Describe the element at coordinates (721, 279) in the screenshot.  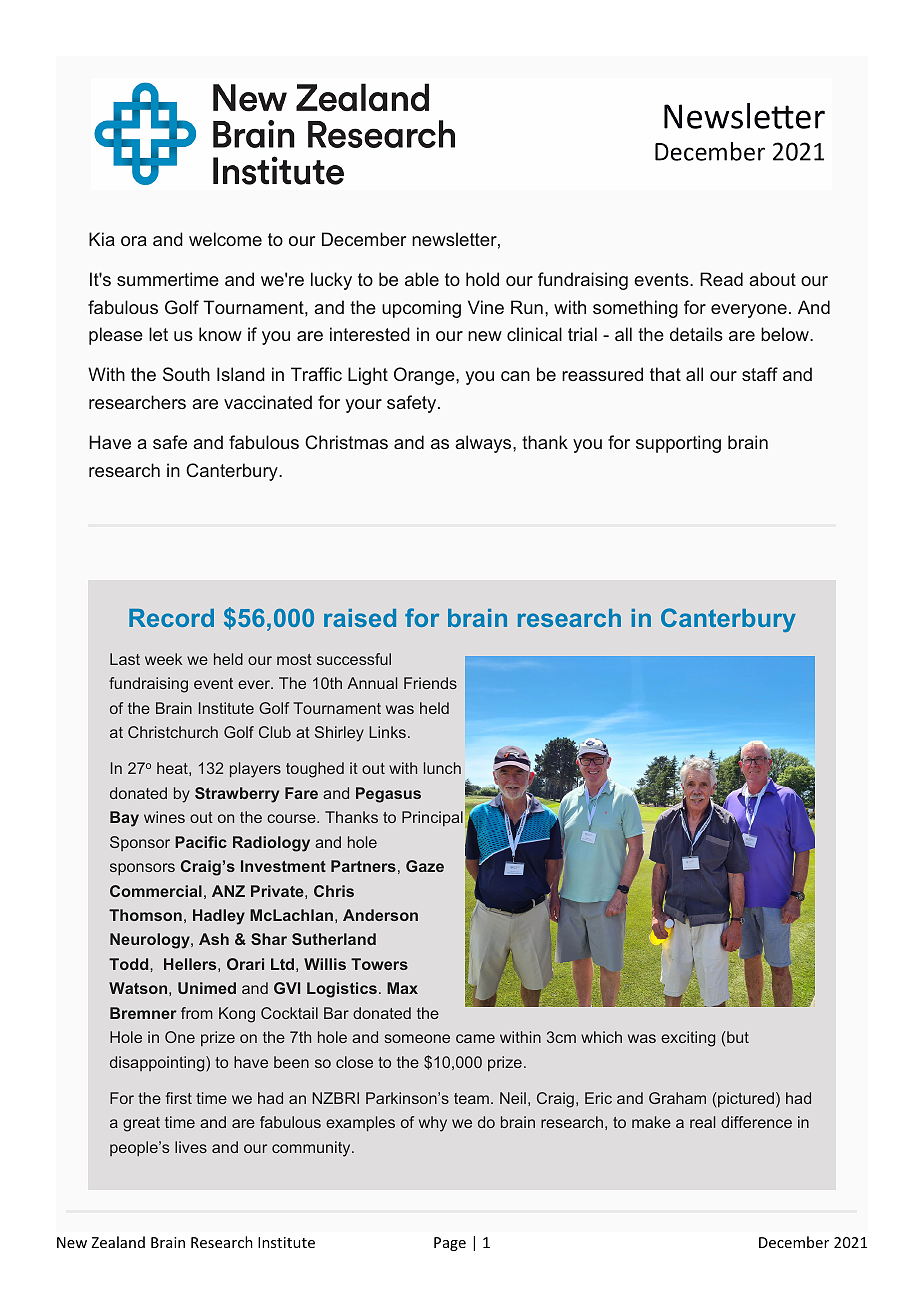
I see `Read` at that location.
